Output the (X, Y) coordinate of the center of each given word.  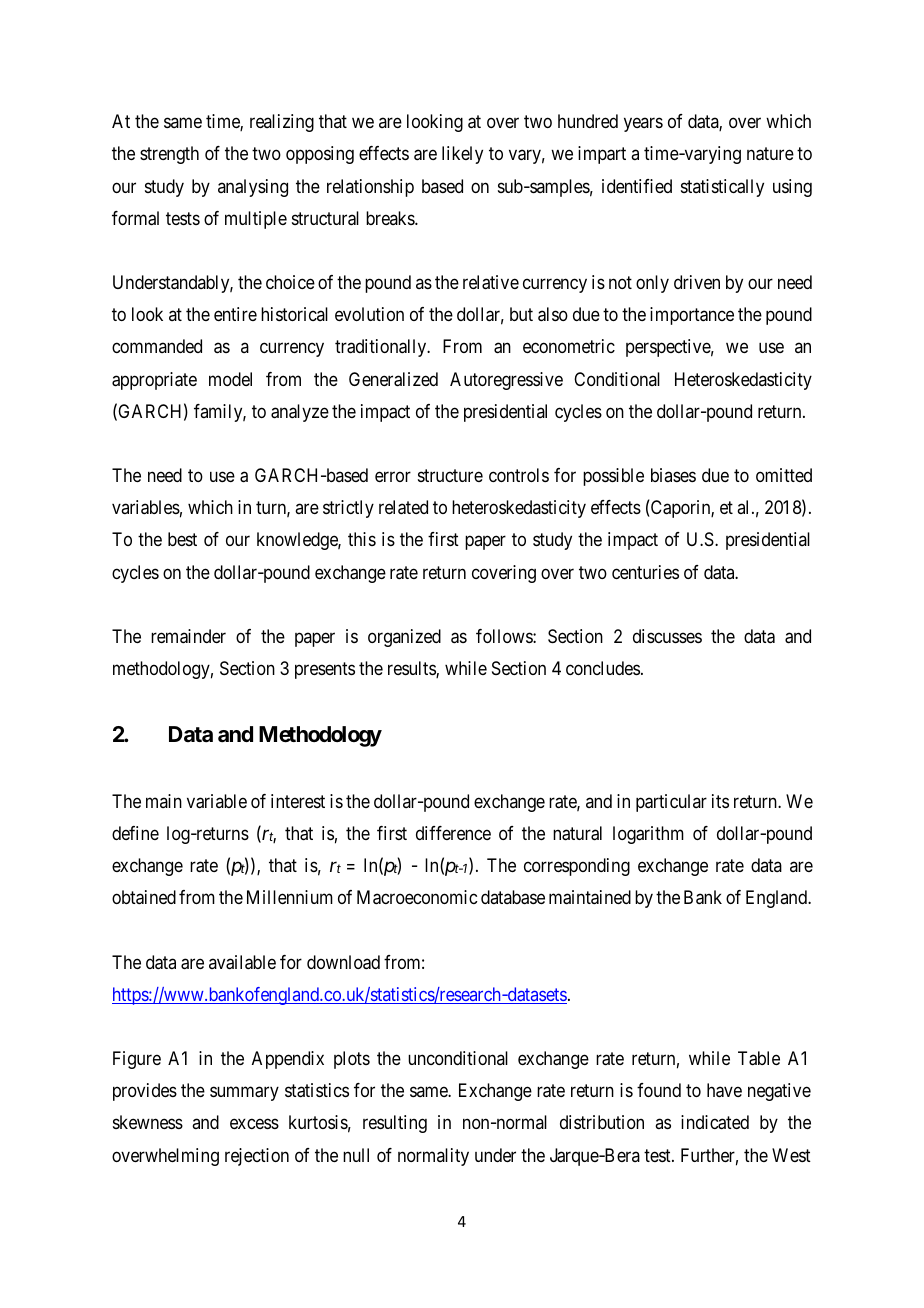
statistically (722, 188)
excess (254, 1124)
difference (453, 833)
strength (169, 155)
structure (450, 475)
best (182, 539)
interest (298, 801)
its (720, 801)
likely (462, 155)
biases (673, 475)
